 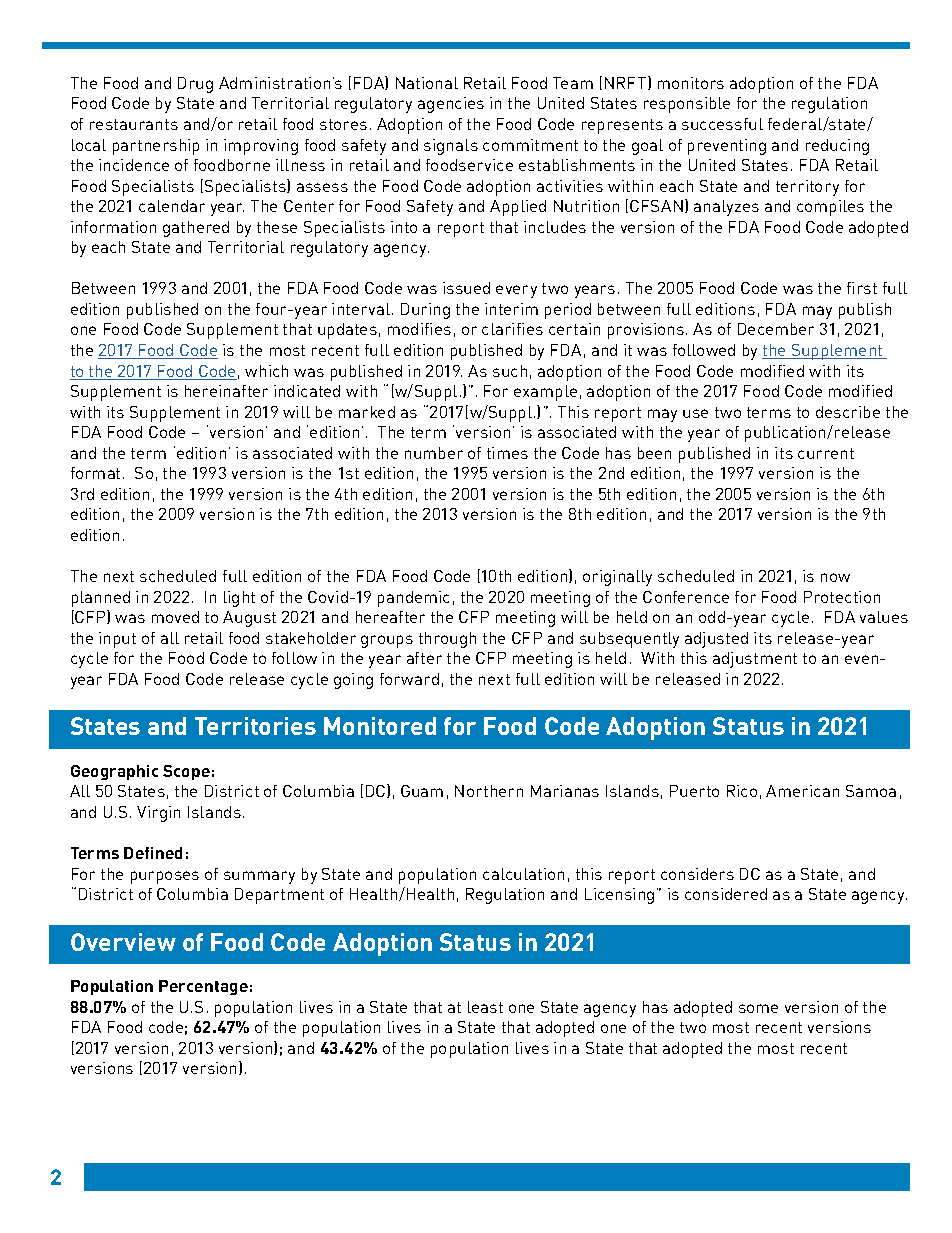 I want to click on now, so click(x=835, y=577).
